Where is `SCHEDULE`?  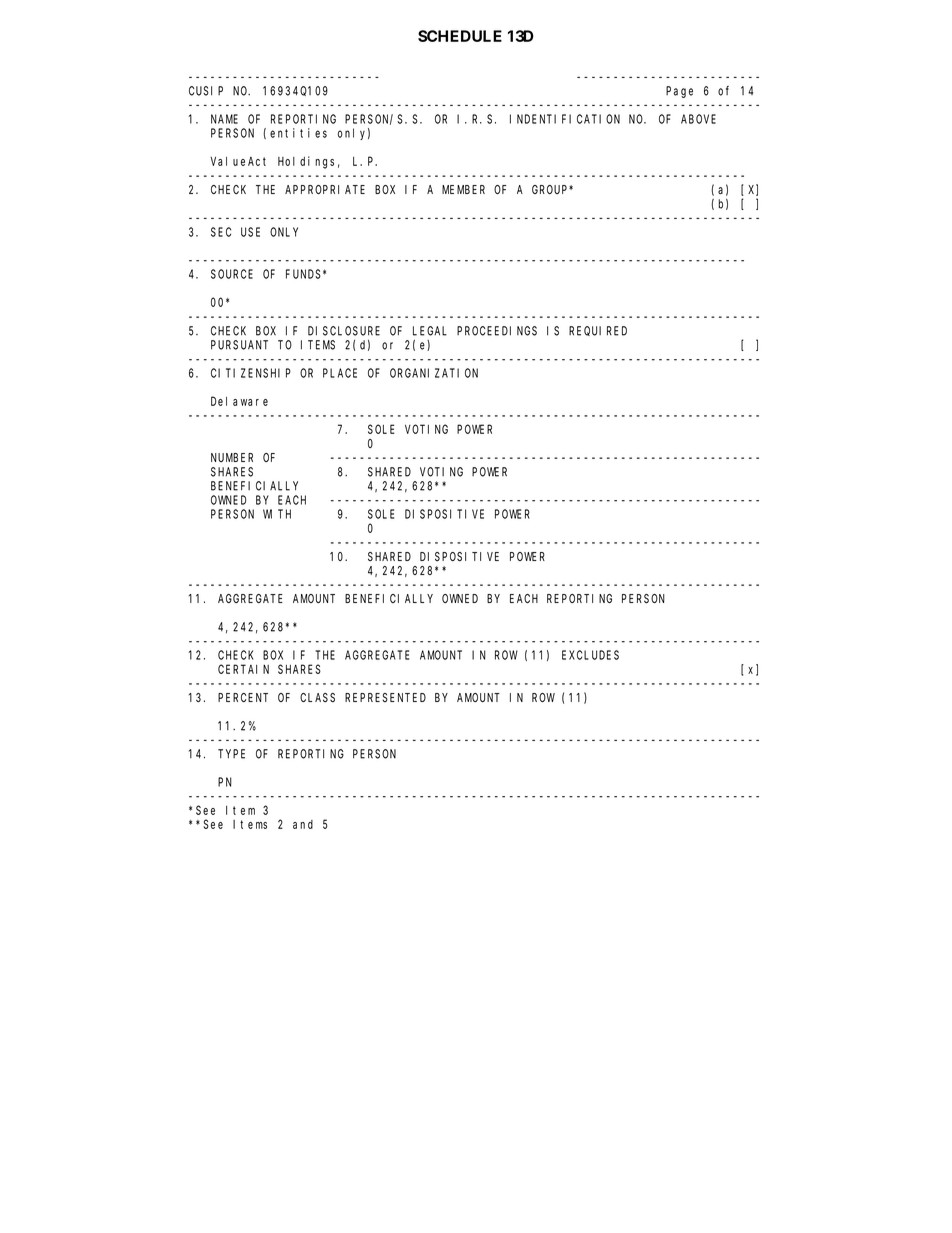 SCHEDULE is located at coordinates (460, 36).
